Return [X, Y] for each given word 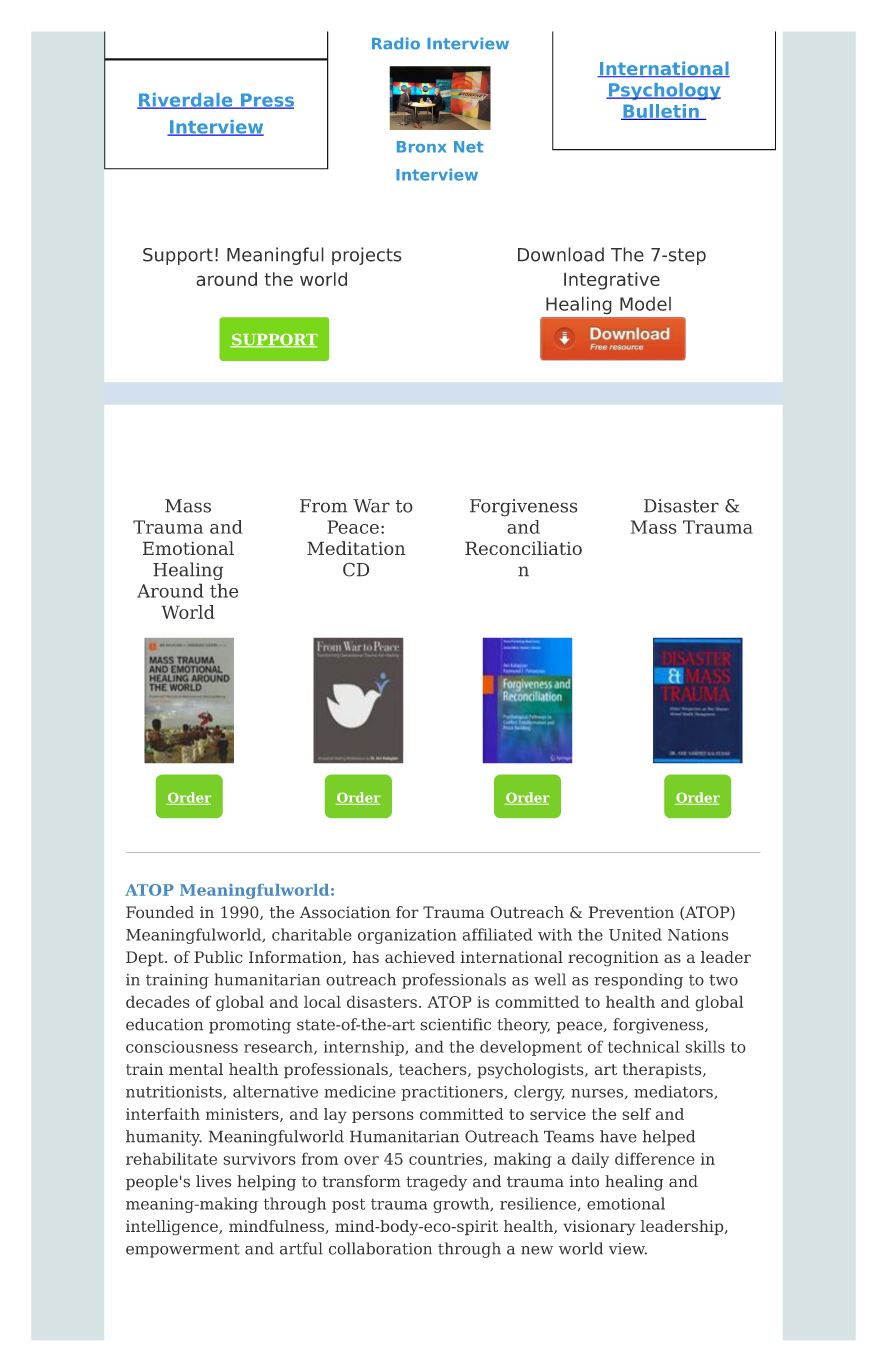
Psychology [663, 91]
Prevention [631, 912]
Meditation [356, 548]
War [371, 506]
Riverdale [186, 101]
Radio [396, 43]
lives [213, 1181]
